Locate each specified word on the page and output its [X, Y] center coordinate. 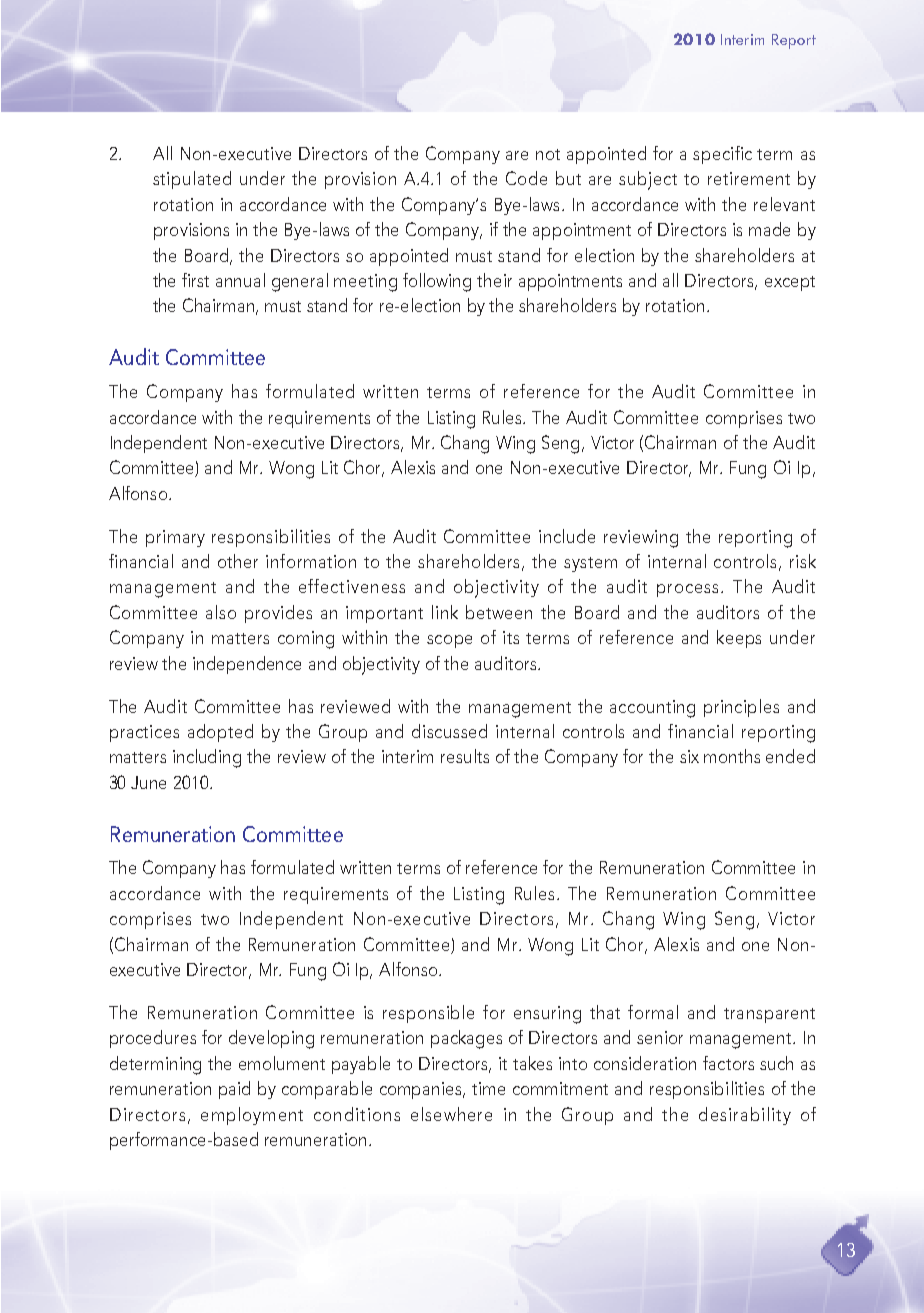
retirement [749, 178]
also [221, 612]
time [488, 1088]
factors [728, 1063]
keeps [739, 639]
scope [449, 641]
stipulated [192, 180]
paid [234, 1090]
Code [526, 178]
